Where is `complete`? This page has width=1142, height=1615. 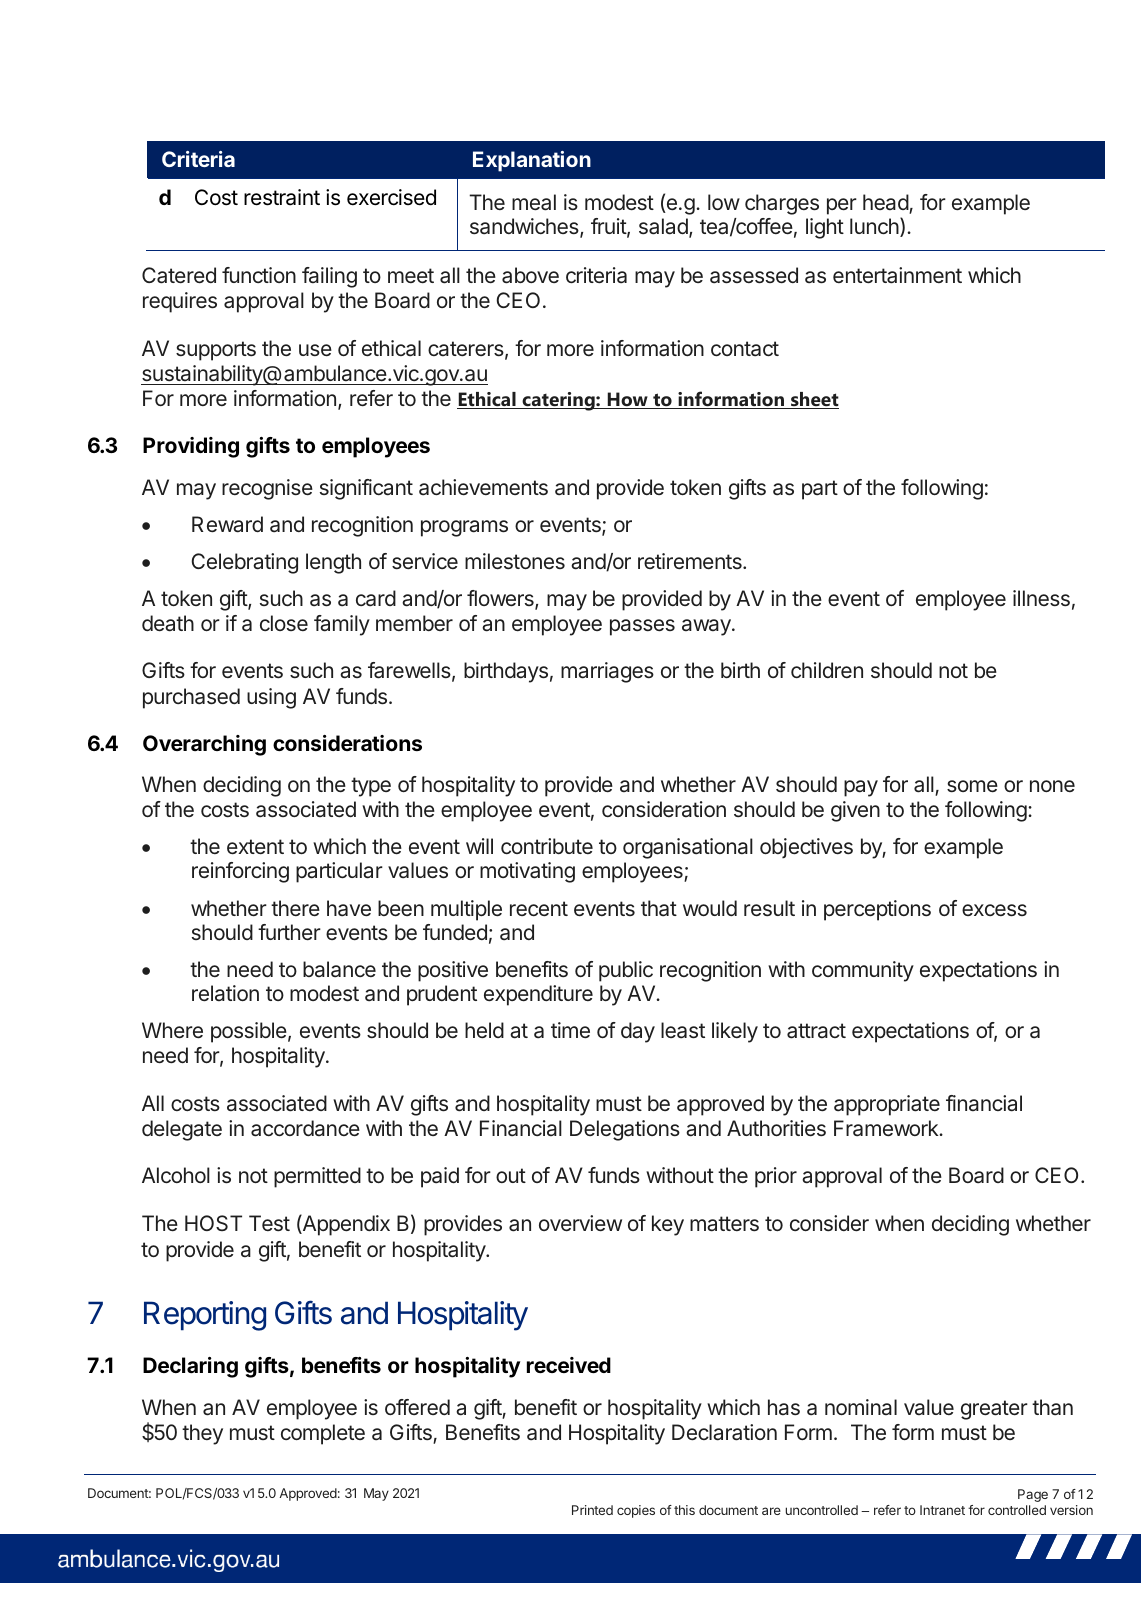 complete is located at coordinates (323, 1434).
